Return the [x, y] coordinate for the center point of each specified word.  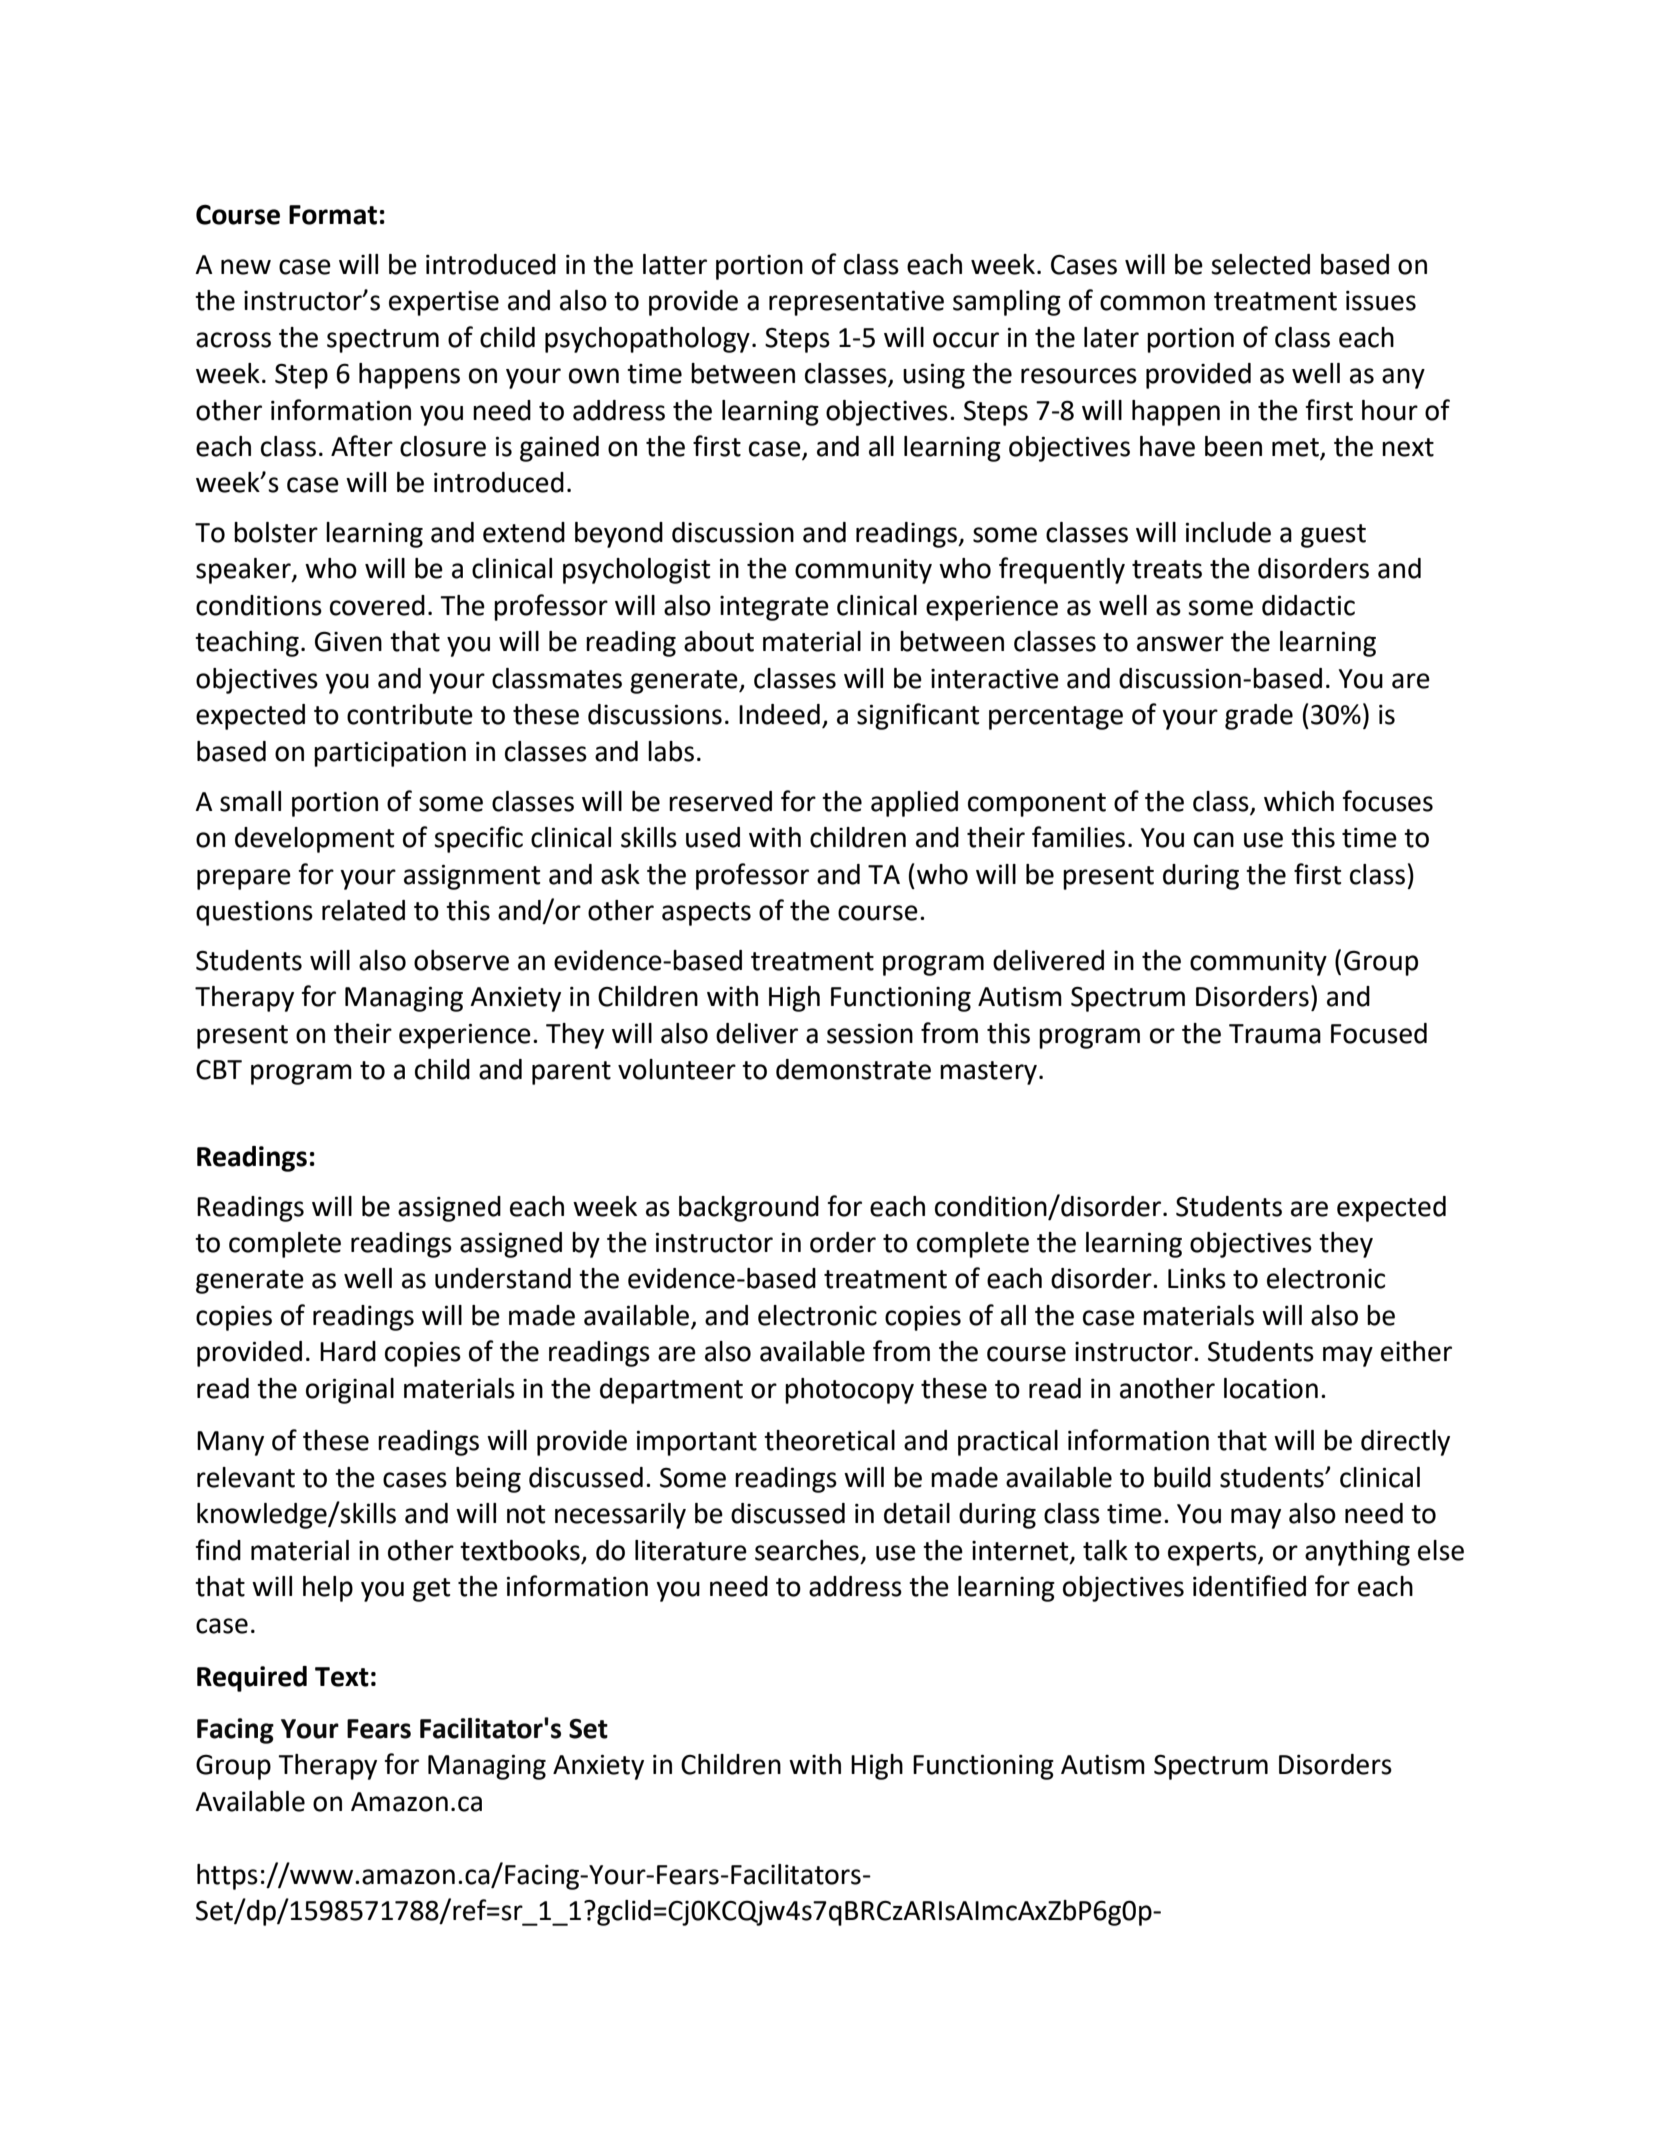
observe [461, 960]
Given [348, 641]
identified [1249, 1586]
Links [1197, 1278]
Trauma [1275, 1034]
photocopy [849, 1391]
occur [966, 340]
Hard [348, 1351]
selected [1260, 264]
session [870, 1033]
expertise [444, 303]
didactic [1308, 605]
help [328, 1589]
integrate [774, 608]
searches [807, 1550]
